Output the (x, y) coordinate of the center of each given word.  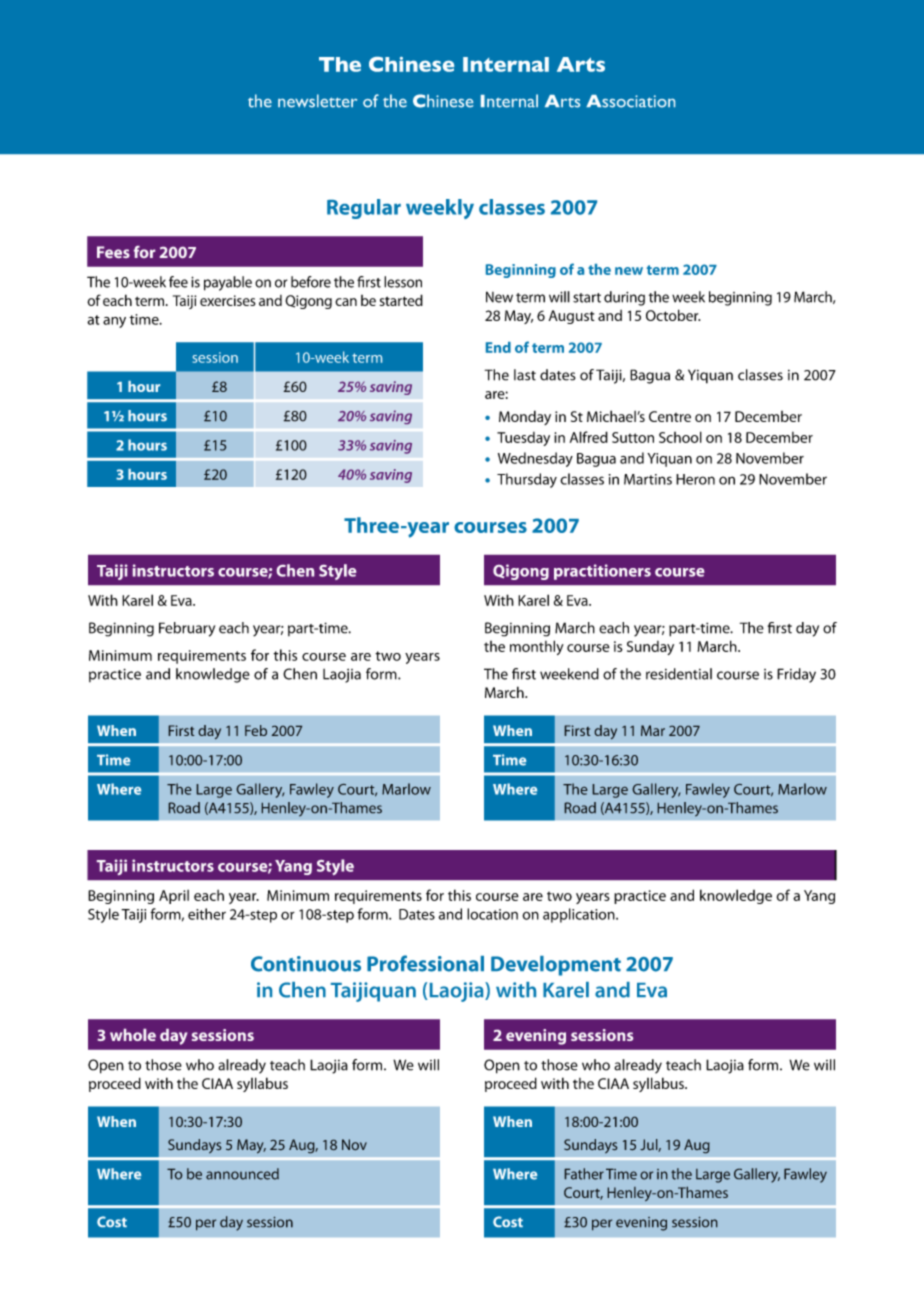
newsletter (317, 101)
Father (584, 1174)
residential (679, 674)
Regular (364, 209)
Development (556, 966)
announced (242, 1174)
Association (630, 101)
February (187, 629)
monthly (537, 647)
